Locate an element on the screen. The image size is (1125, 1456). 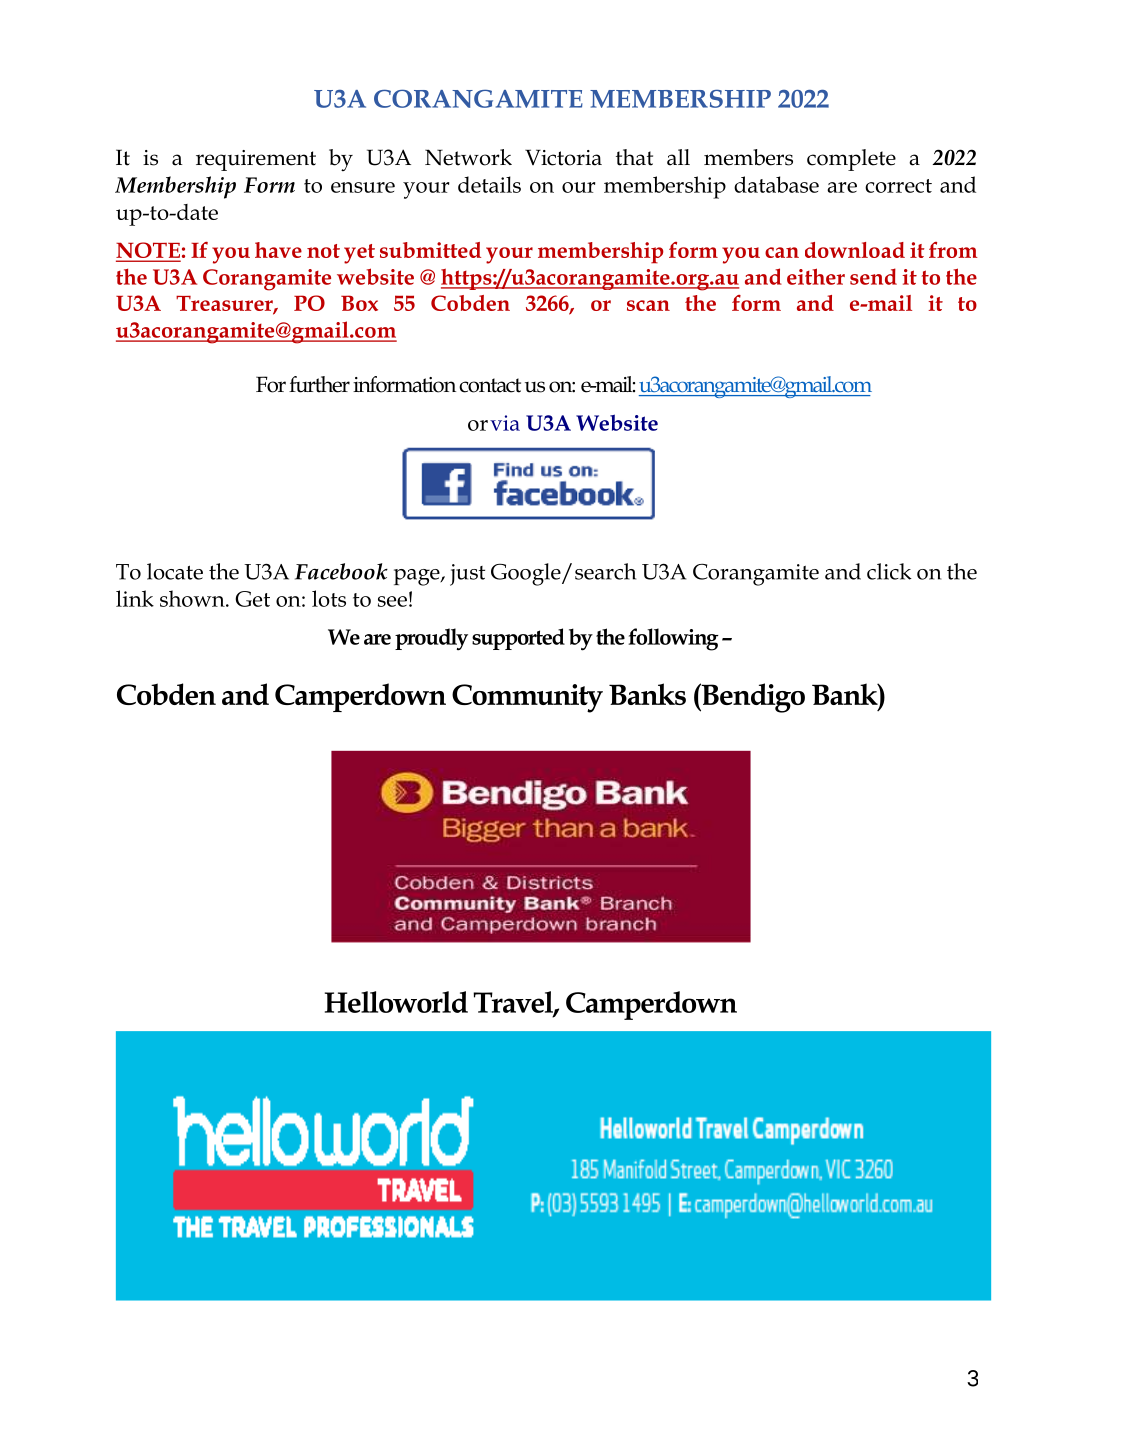
following is located at coordinates (673, 639).
